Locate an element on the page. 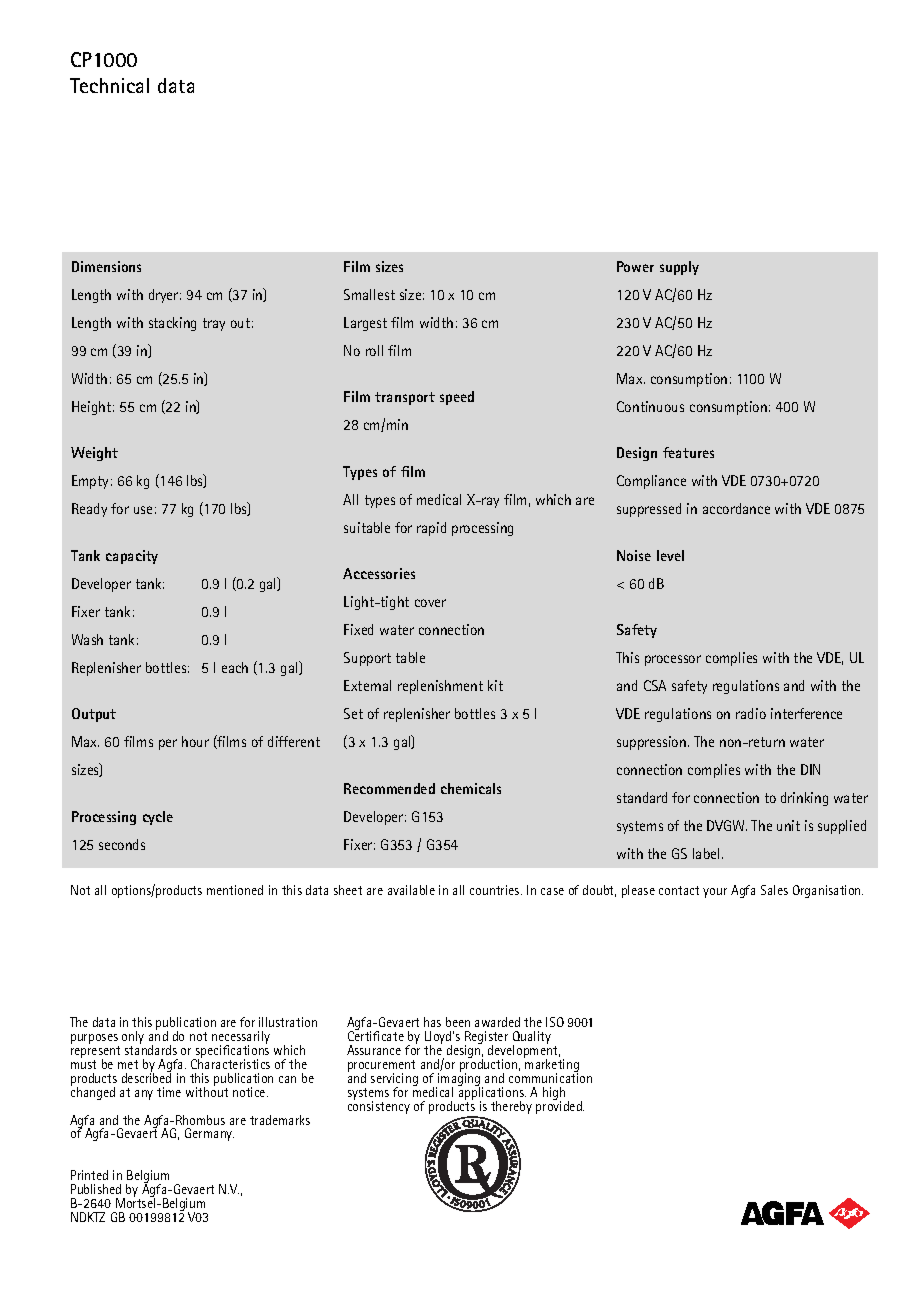 The image size is (924, 1308). thereby is located at coordinates (511, 1107).
